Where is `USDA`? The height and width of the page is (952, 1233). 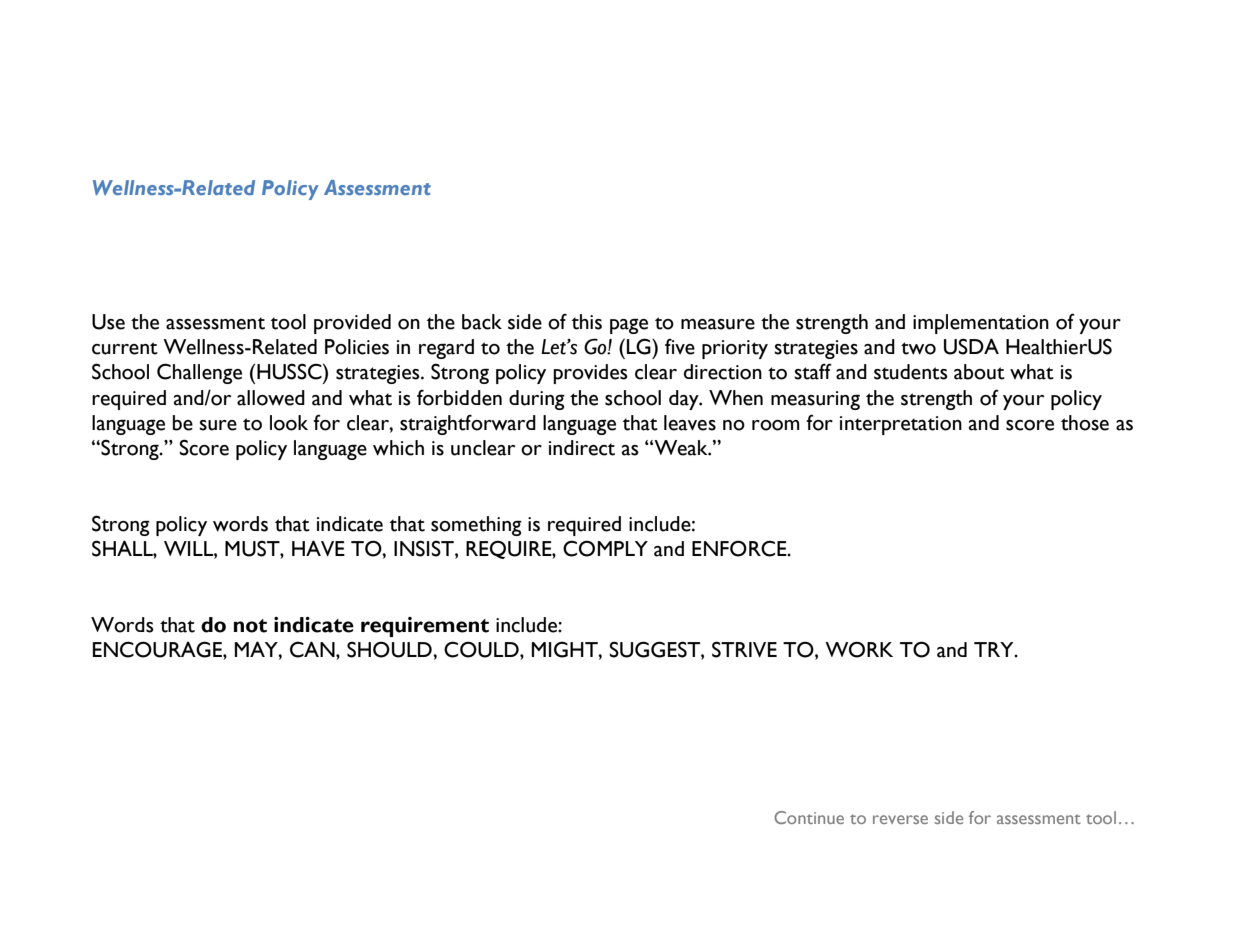
USDA is located at coordinates (971, 346).
